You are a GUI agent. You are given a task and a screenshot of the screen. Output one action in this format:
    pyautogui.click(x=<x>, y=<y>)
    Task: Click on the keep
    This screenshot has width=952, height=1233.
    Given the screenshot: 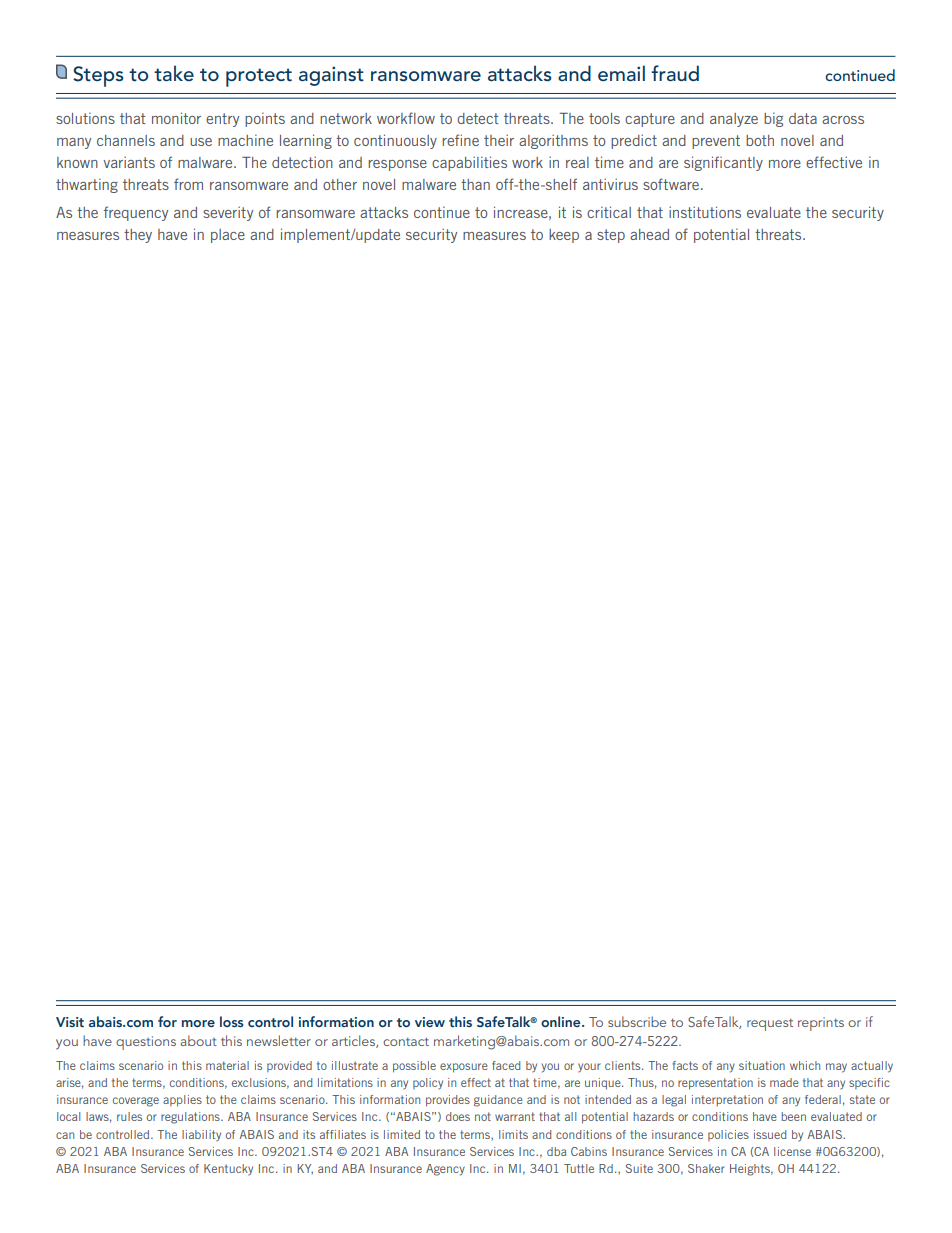 What is the action you would take?
    pyautogui.click(x=564, y=236)
